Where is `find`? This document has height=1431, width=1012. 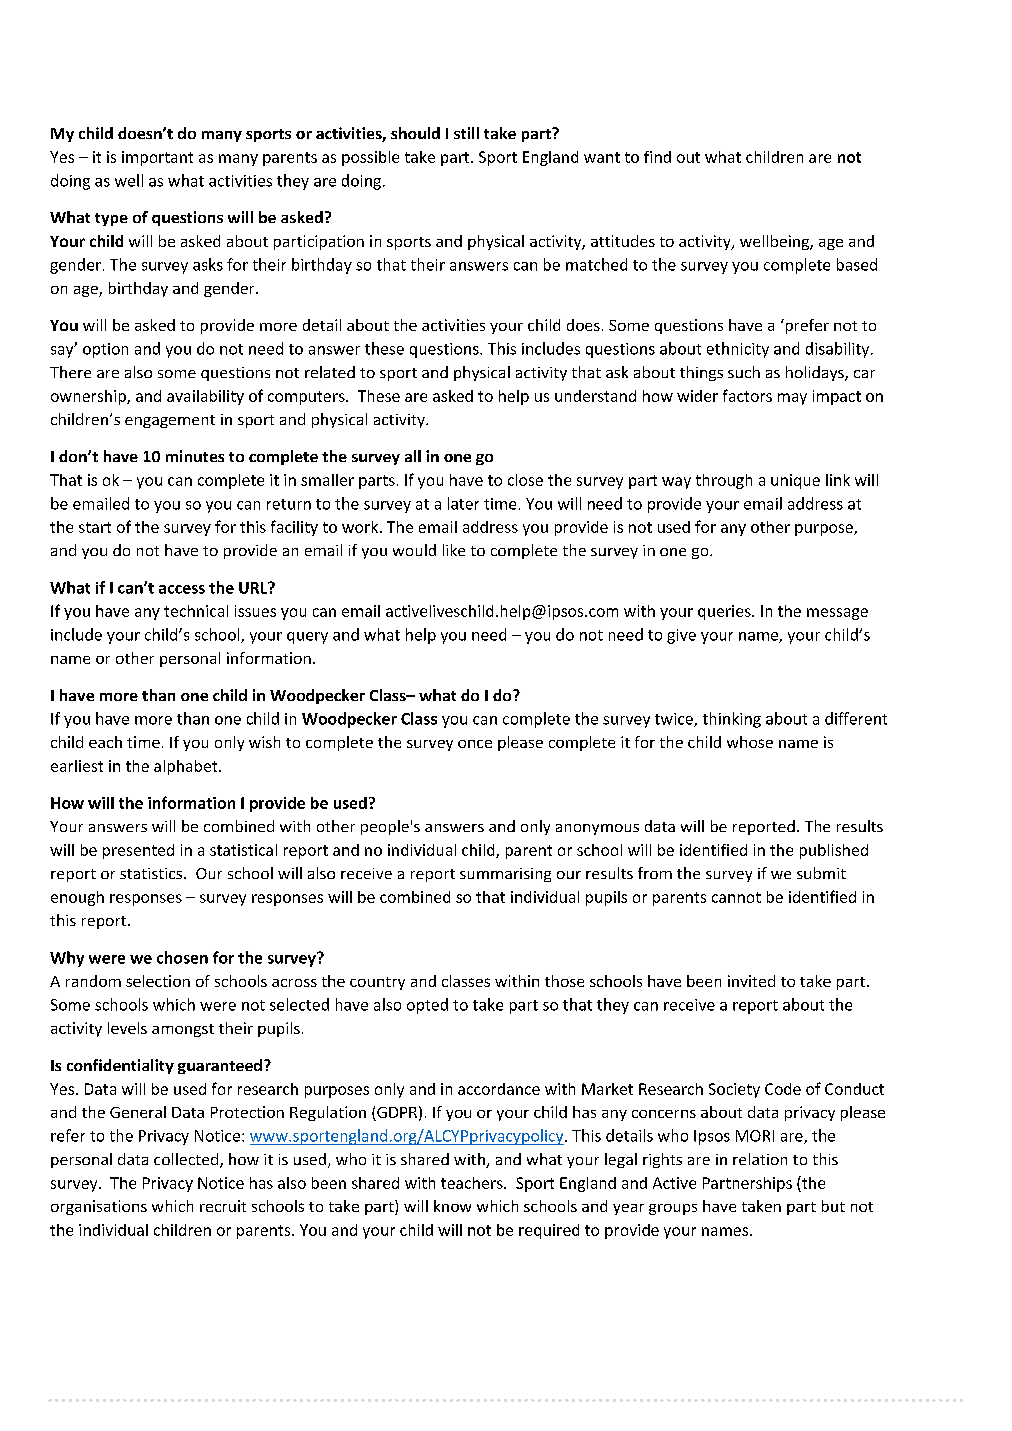
find is located at coordinates (657, 157).
